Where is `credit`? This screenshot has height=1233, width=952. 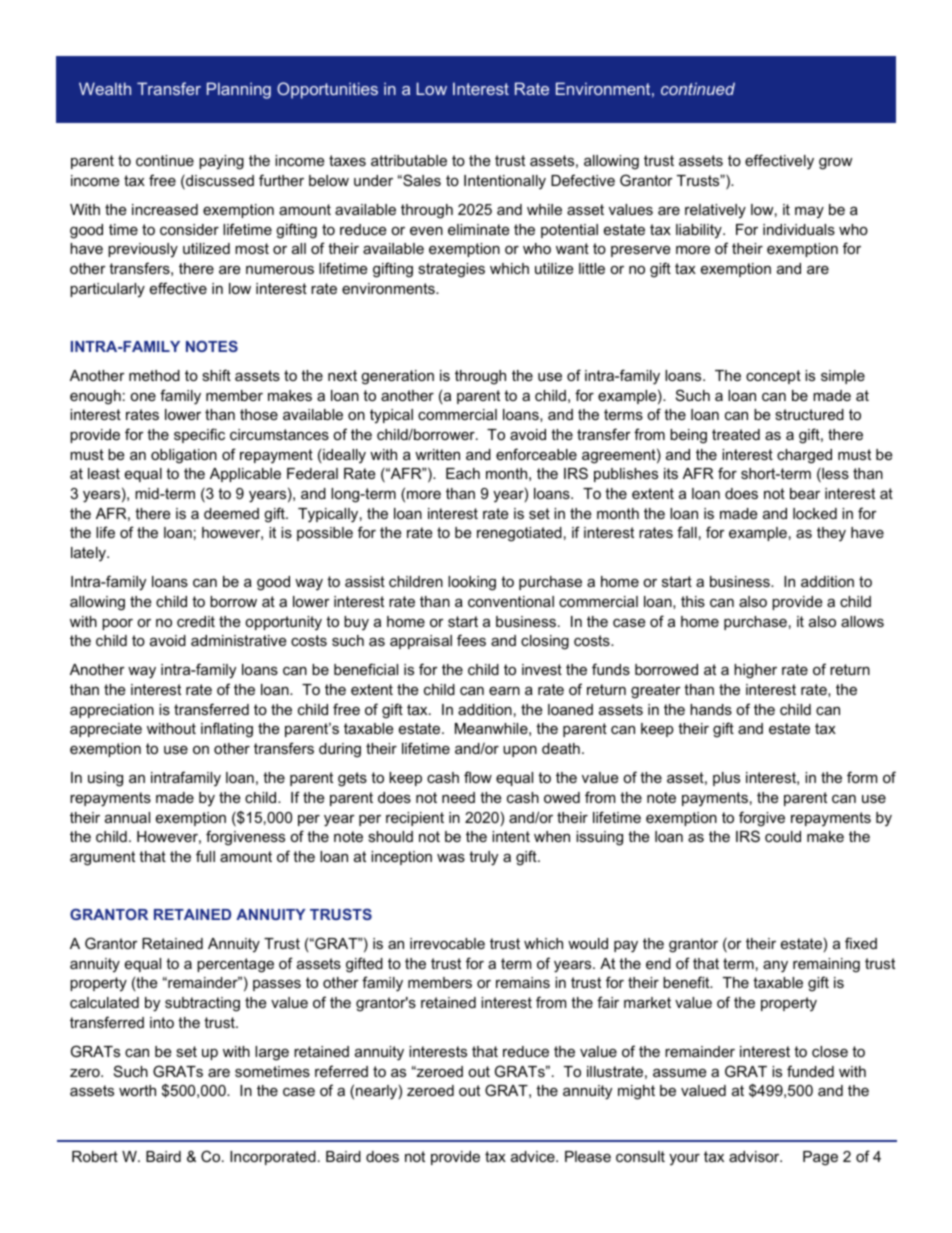 credit is located at coordinates (196, 621).
